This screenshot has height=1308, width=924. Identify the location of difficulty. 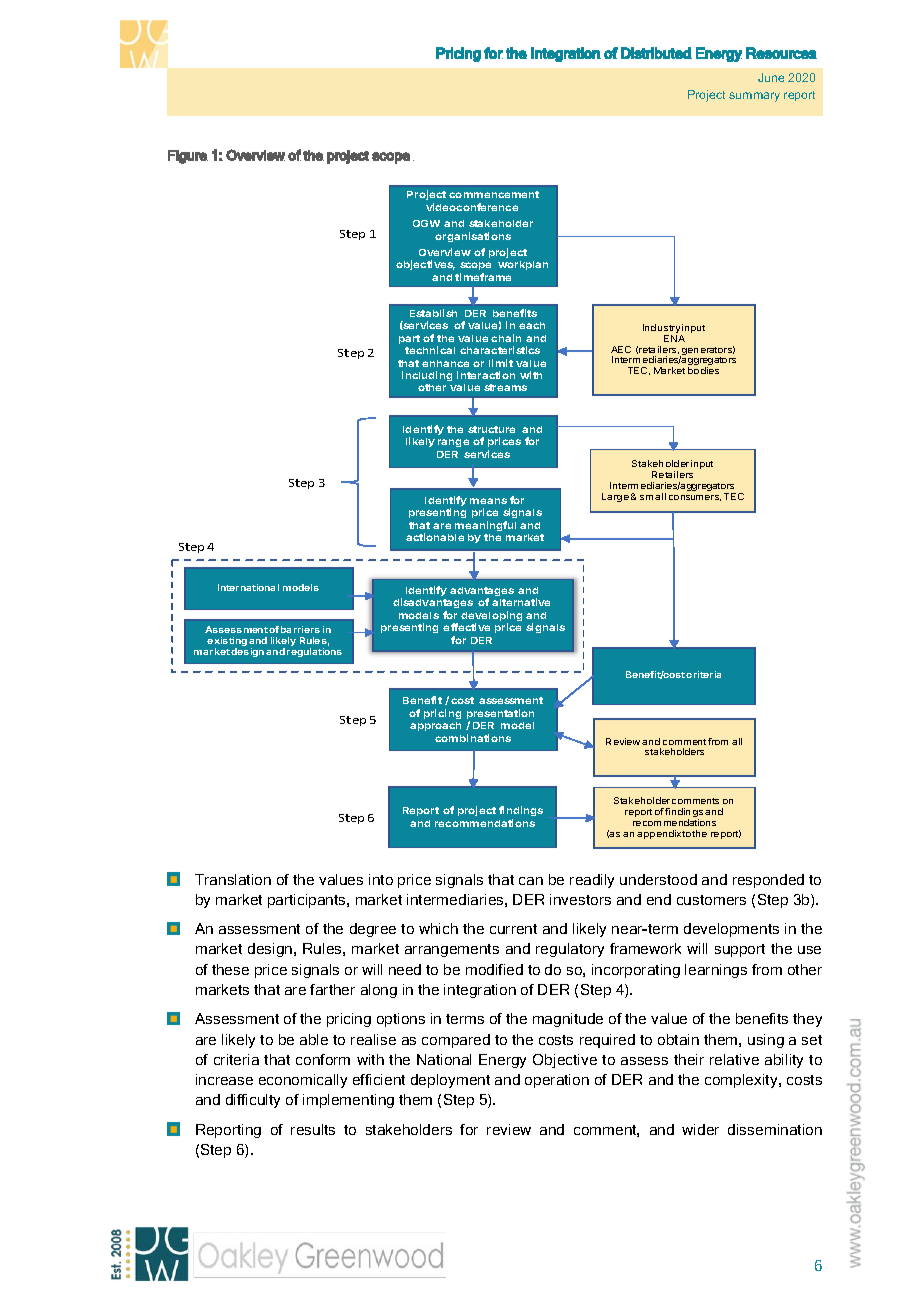
(253, 1101).
